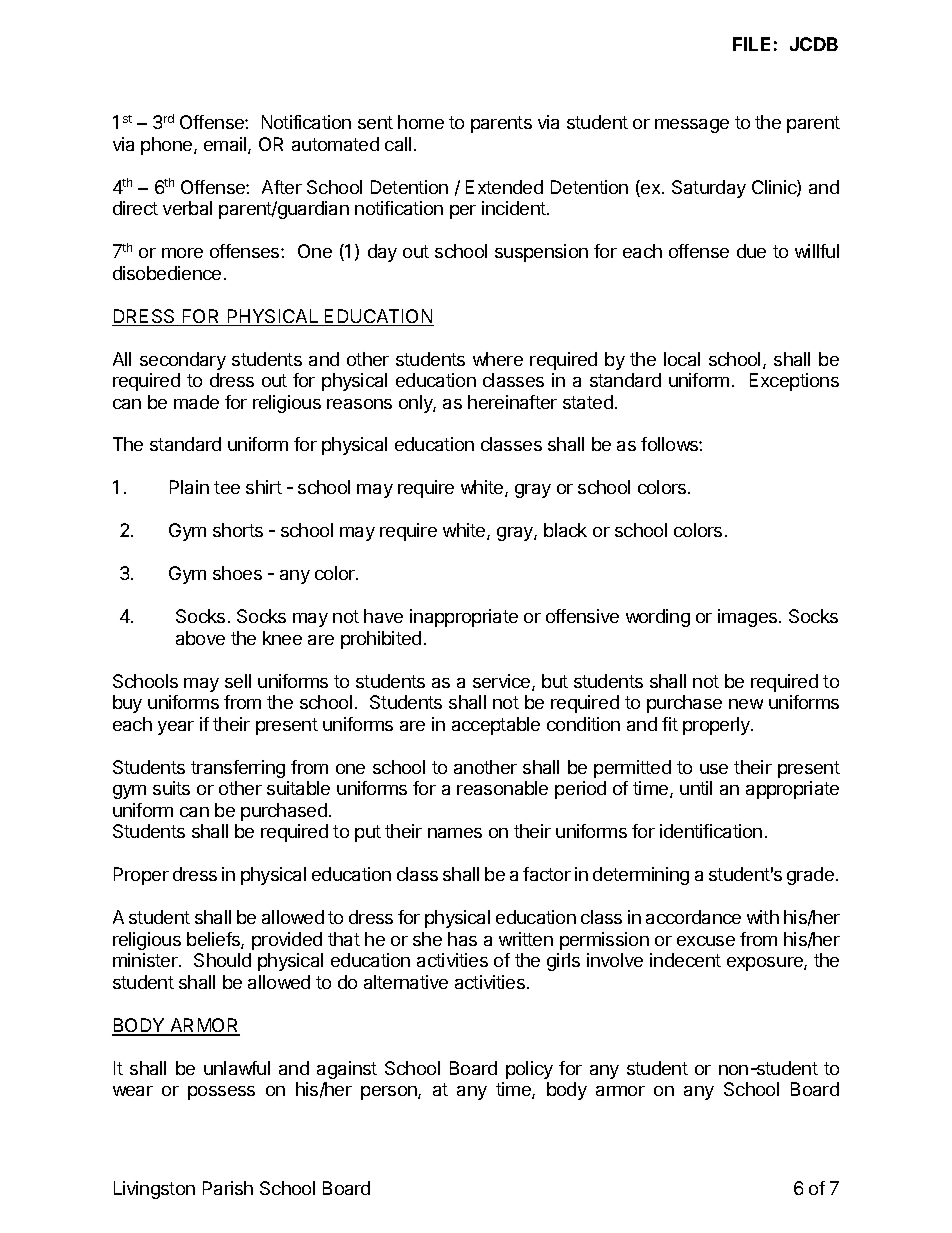 The width and height of the image is (952, 1233). Describe the element at coordinates (751, 44) in the image. I see `FILE` at that location.
